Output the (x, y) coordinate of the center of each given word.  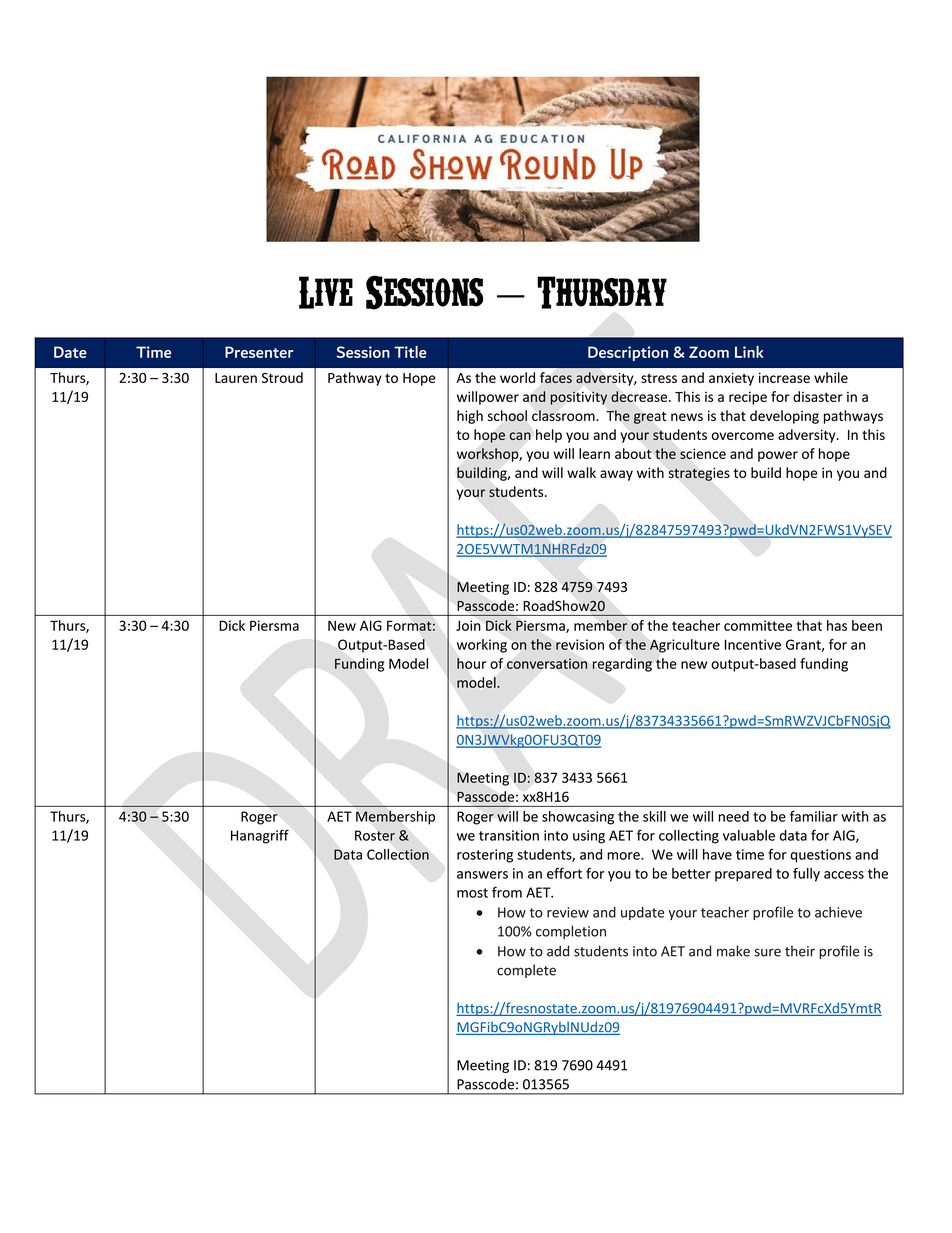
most (472, 893)
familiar (814, 816)
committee (758, 625)
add (558, 951)
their (800, 951)
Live (326, 292)
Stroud (282, 377)
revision (580, 644)
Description (628, 353)
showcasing (578, 818)
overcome (742, 436)
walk (581, 472)
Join (468, 625)
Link (749, 352)
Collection (398, 854)
